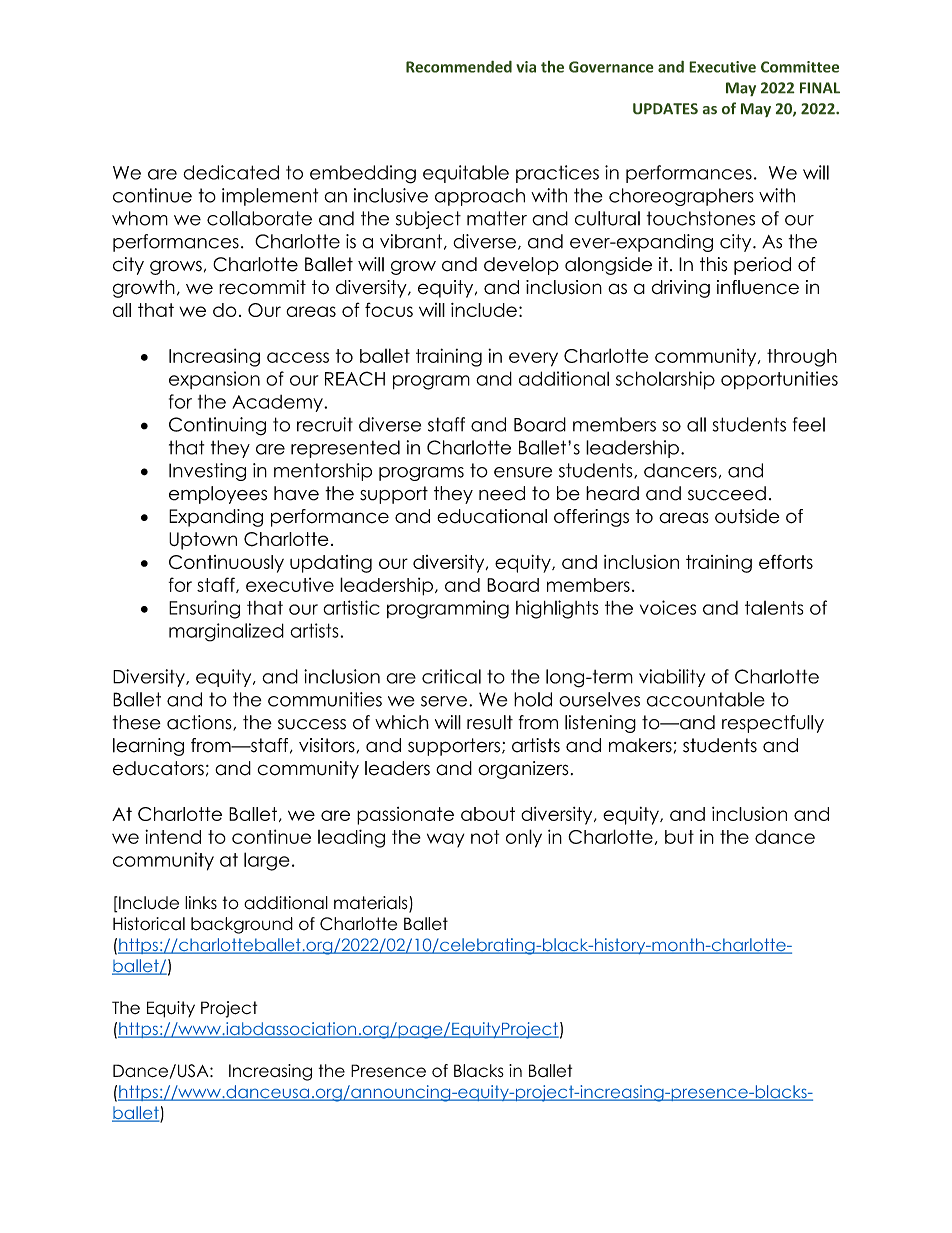 The width and height of the screenshot is (952, 1233). Describe the element at coordinates (201, 902) in the screenshot. I see `links` at that location.
